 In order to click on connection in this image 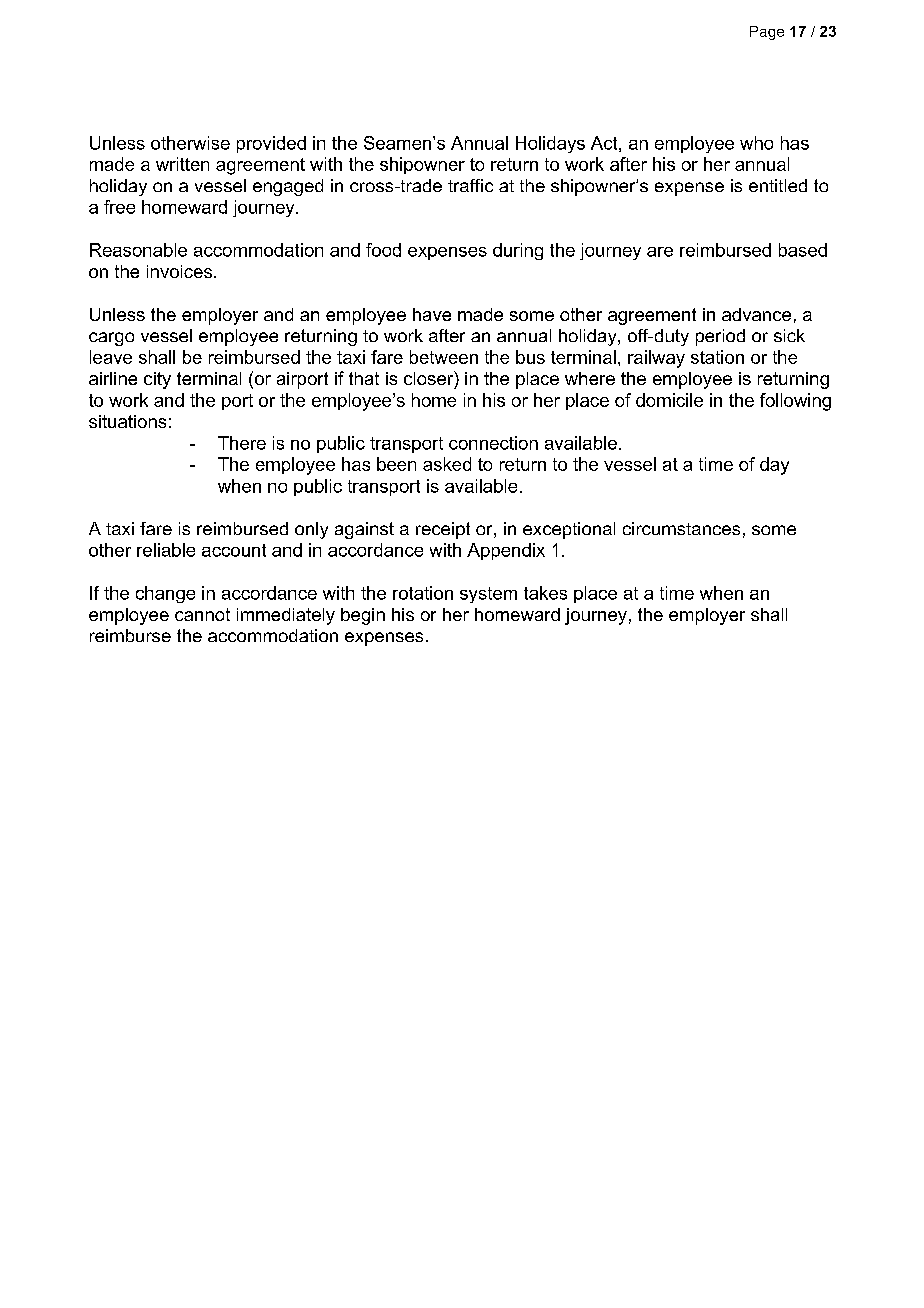, I will do `click(493, 443)`.
